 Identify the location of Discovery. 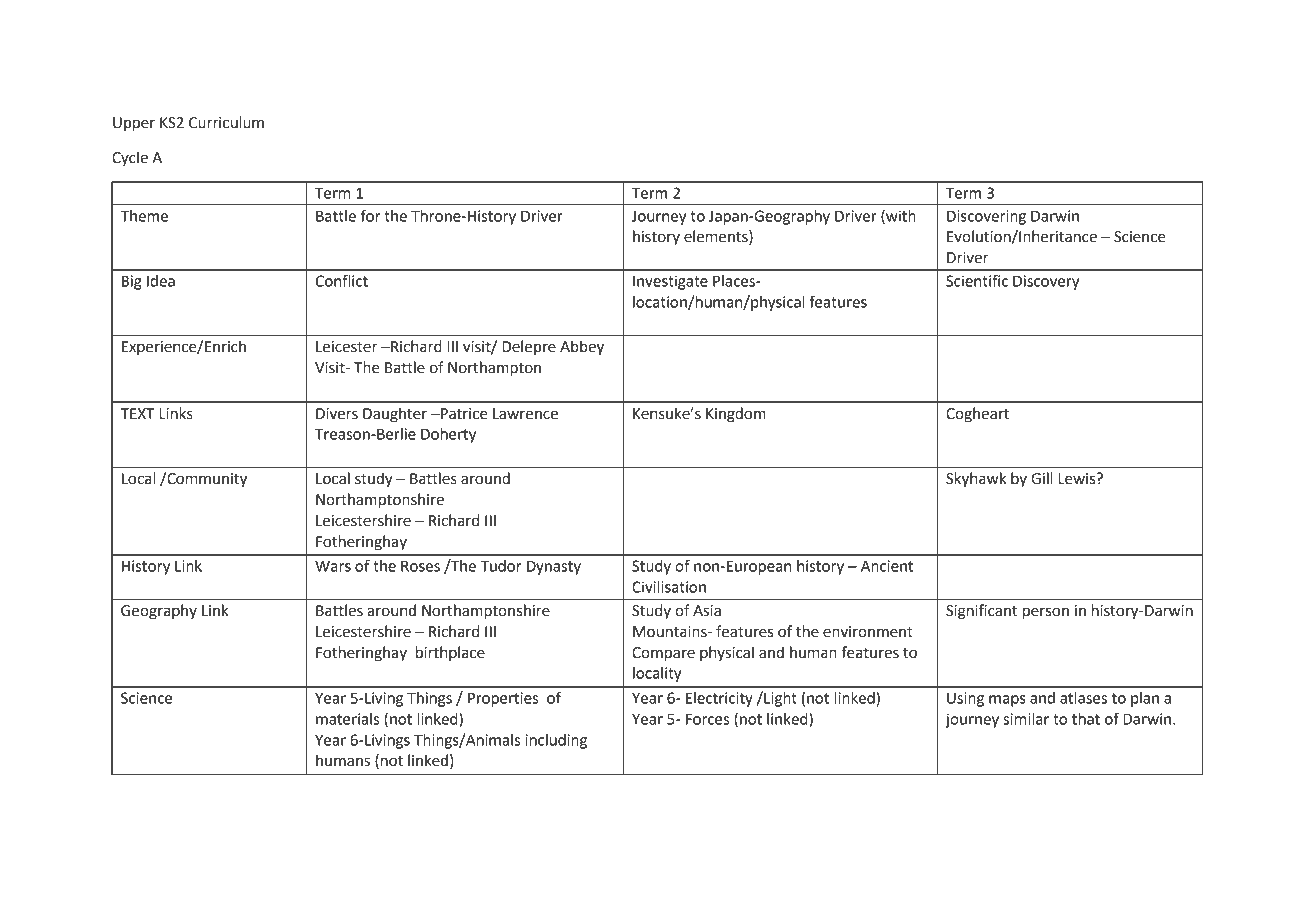
(1046, 282).
